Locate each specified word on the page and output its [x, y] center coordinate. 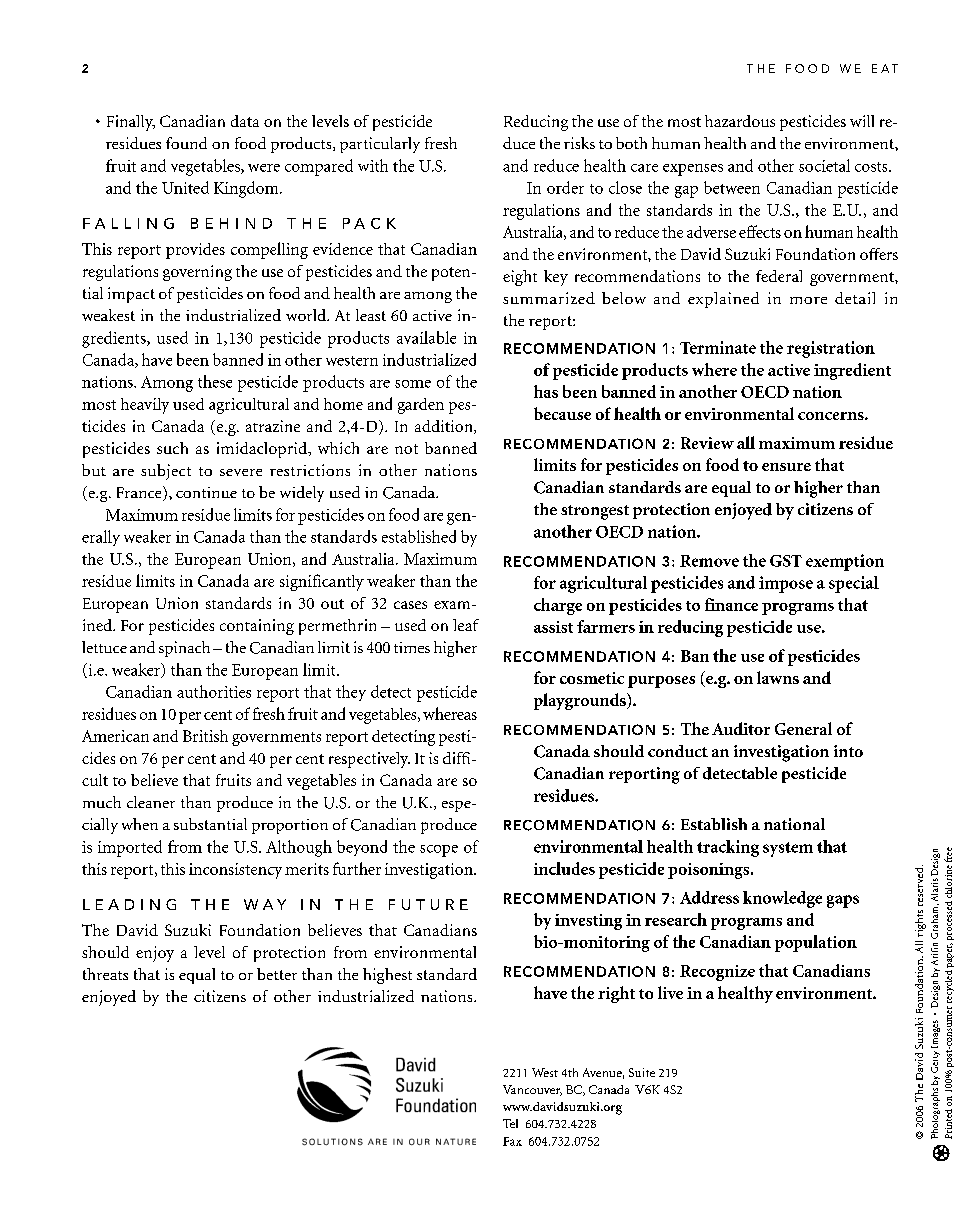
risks [579, 143]
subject [166, 472]
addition [445, 427]
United [185, 187]
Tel [510, 1123]
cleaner [151, 802]
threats [105, 974]
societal [824, 165]
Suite [642, 1072]
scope [439, 851]
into [848, 751]
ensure [786, 467]
